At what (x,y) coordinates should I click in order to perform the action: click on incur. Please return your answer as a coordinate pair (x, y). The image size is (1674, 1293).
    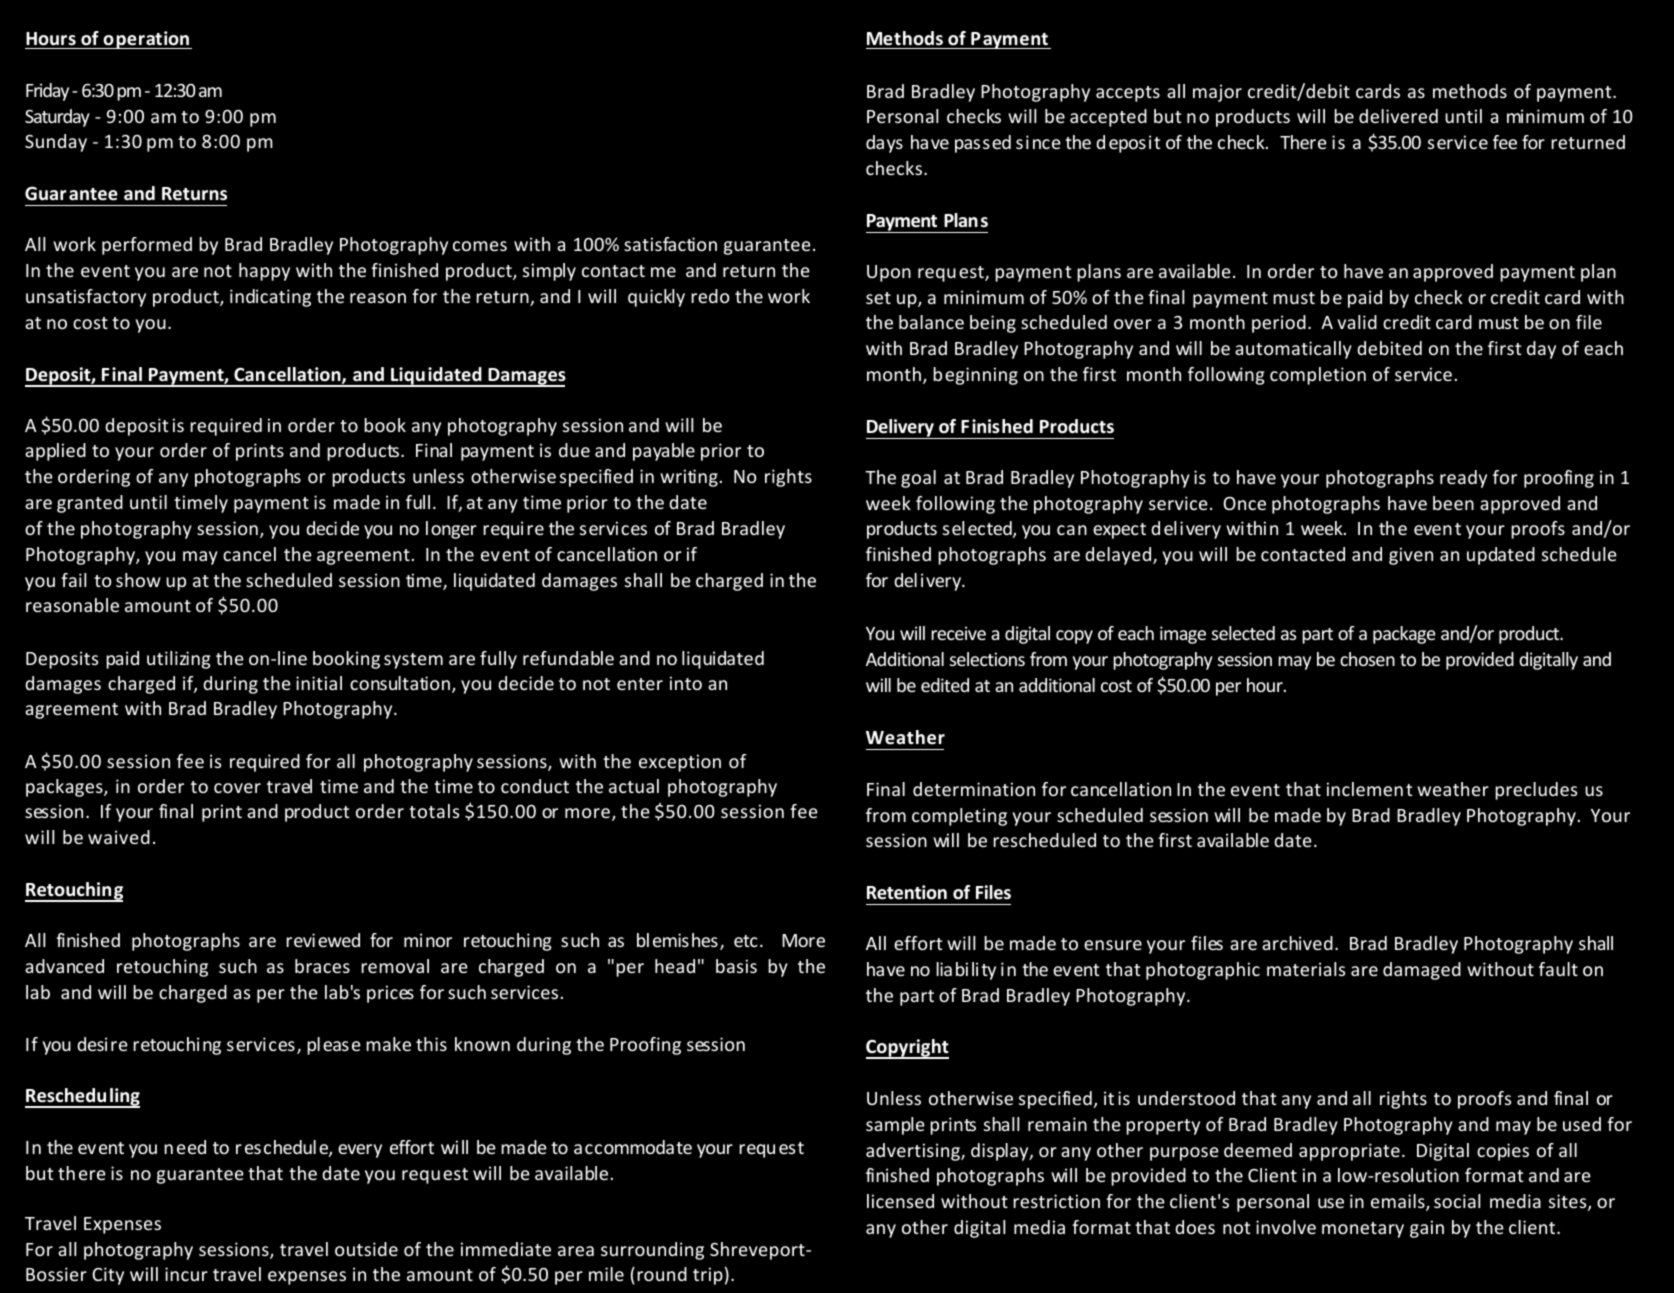
    Looking at the image, I should click on (186, 1274).
